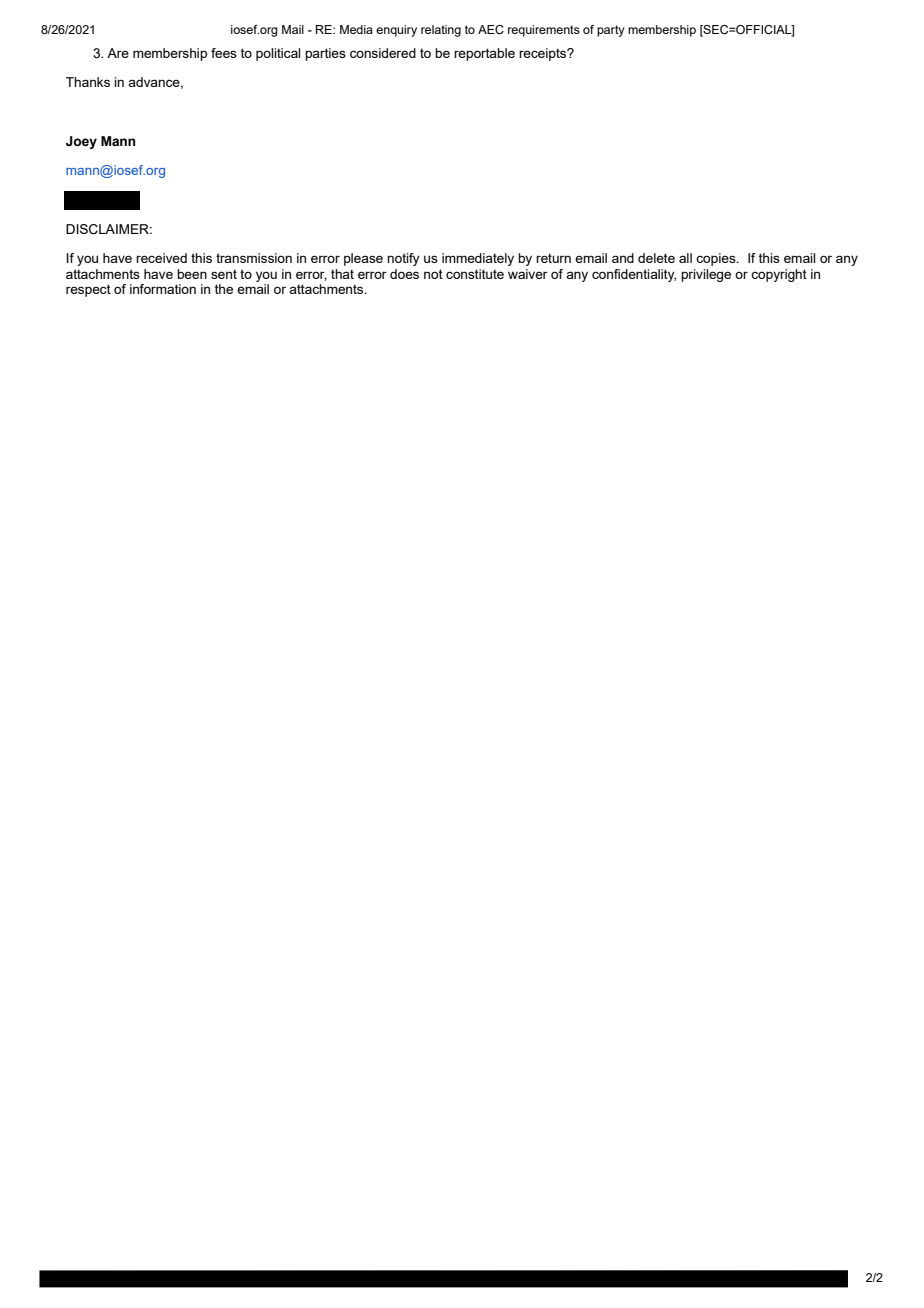  What do you see at coordinates (88, 82) in the screenshot?
I see `Thanks` at bounding box center [88, 82].
